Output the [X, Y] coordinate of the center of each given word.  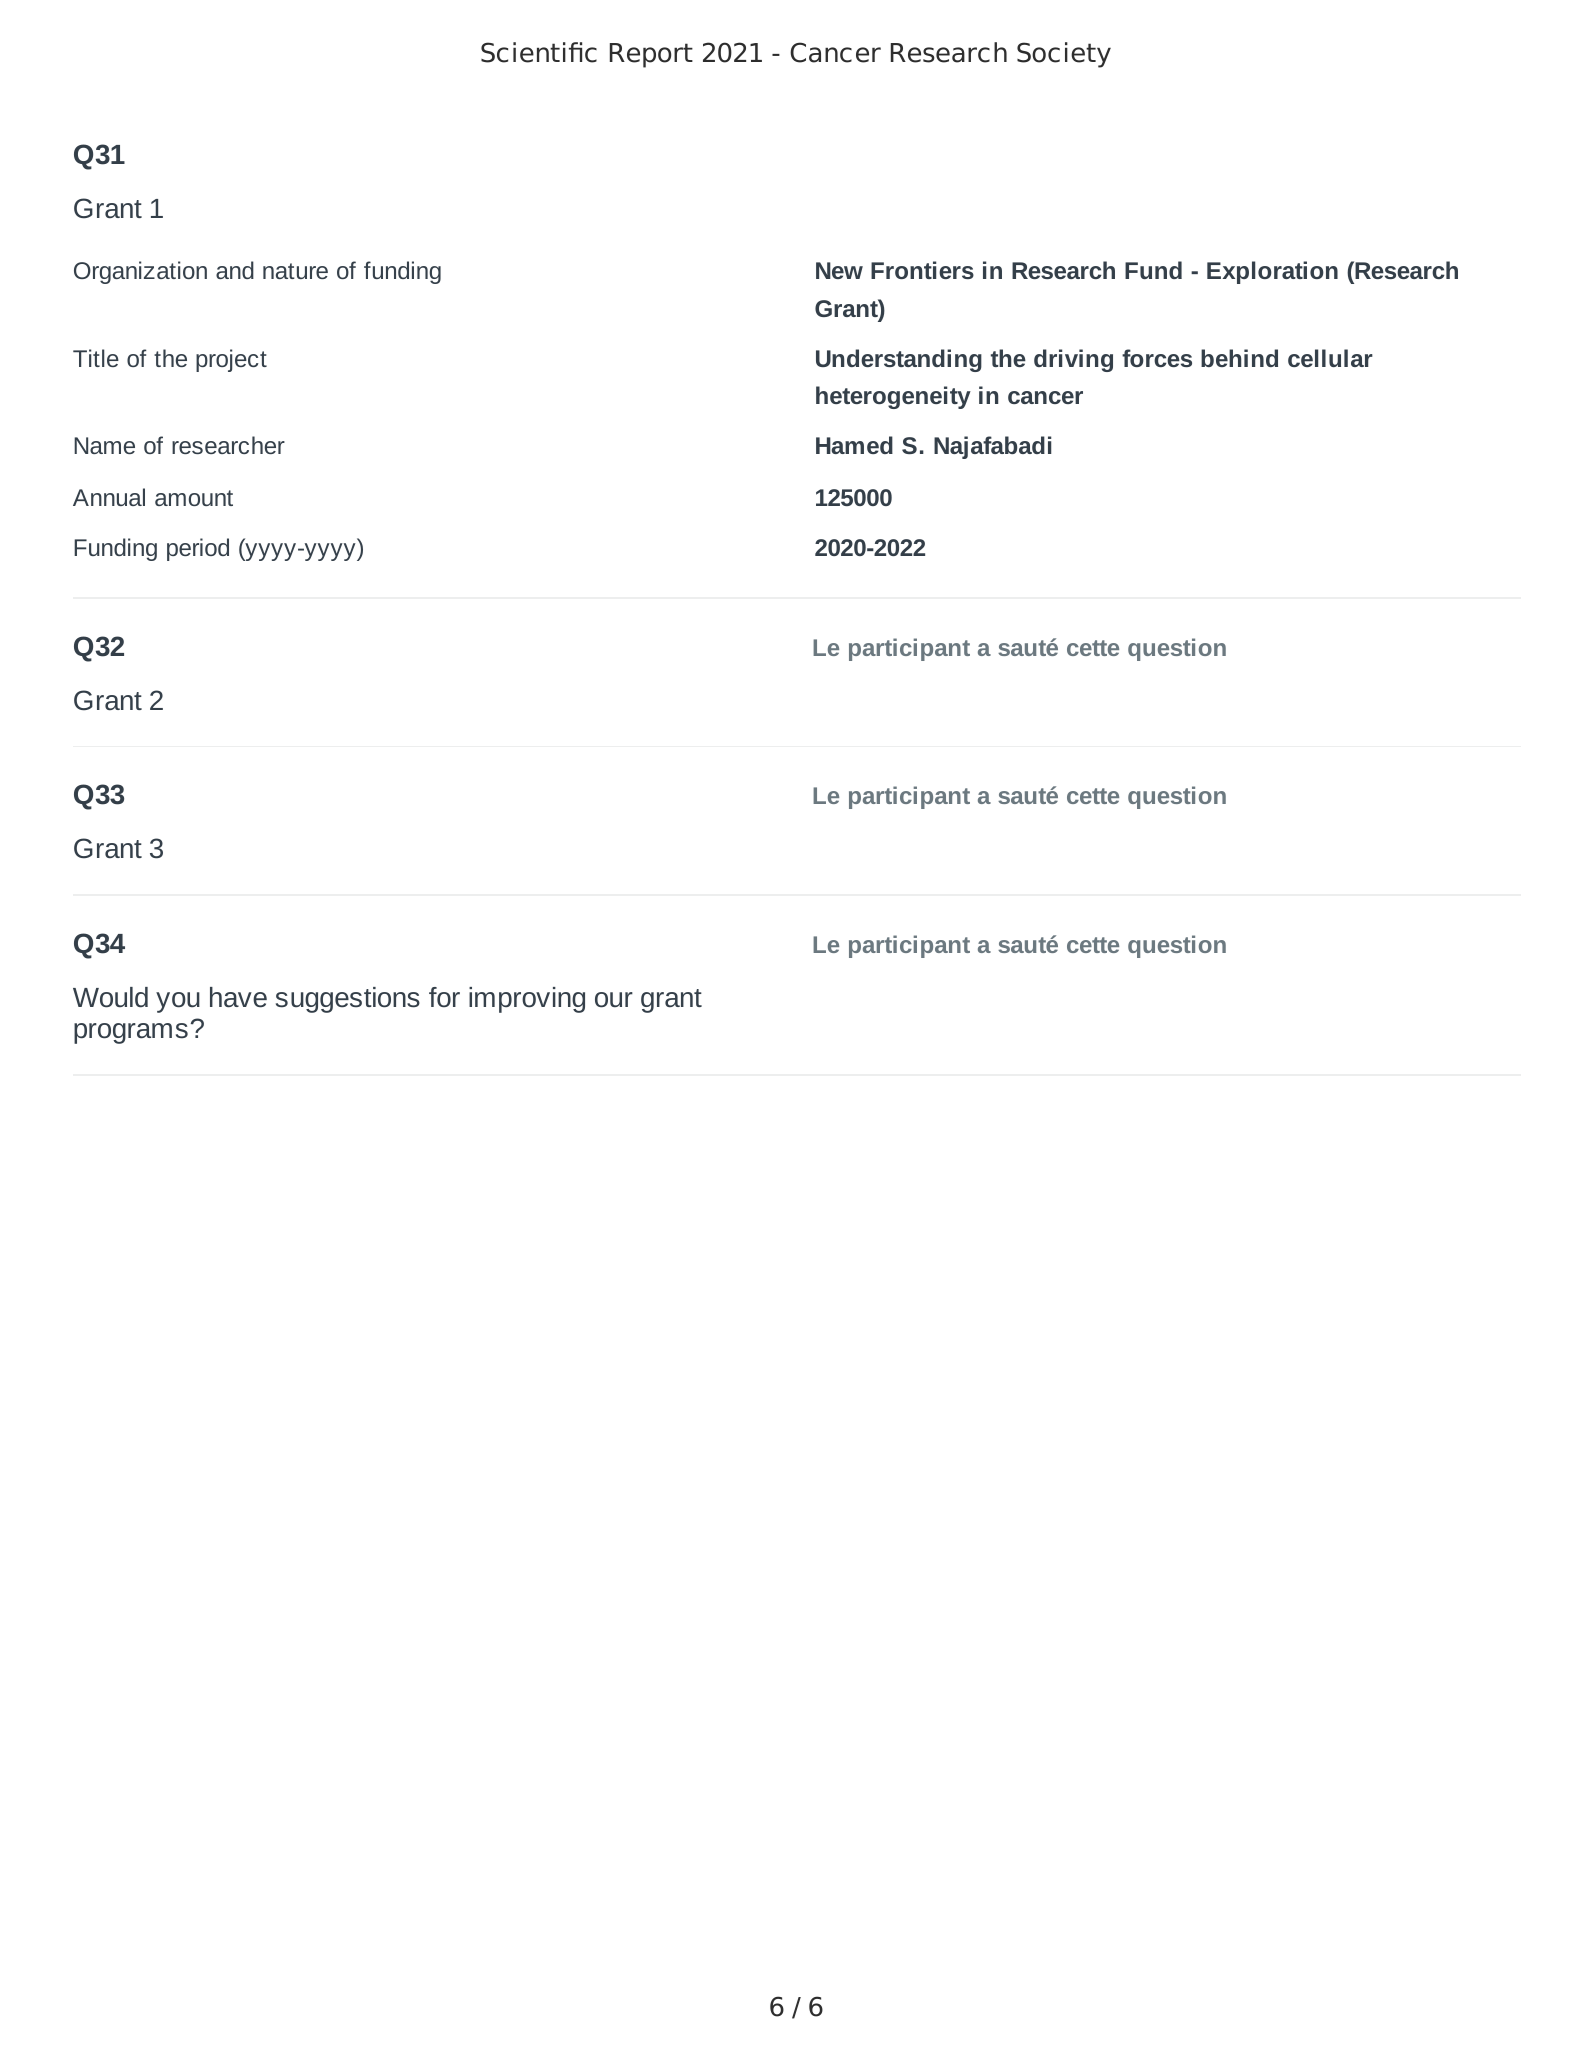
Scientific [539, 52]
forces [1157, 358]
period [198, 549]
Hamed [854, 445]
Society [1064, 55]
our [614, 1000]
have [238, 997]
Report [651, 55]
